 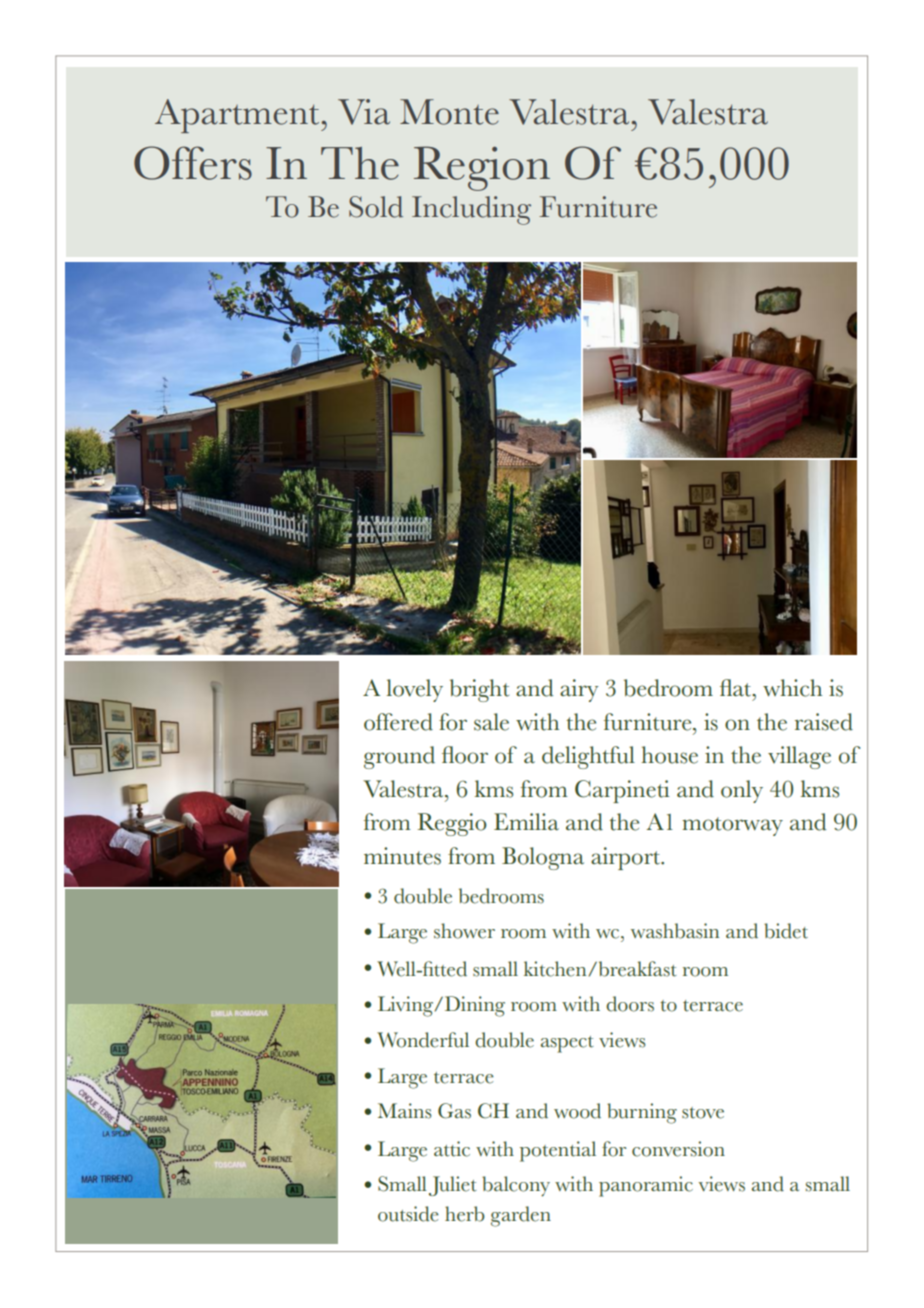 What do you see at coordinates (408, 1214) in the document?
I see `outside` at bounding box center [408, 1214].
